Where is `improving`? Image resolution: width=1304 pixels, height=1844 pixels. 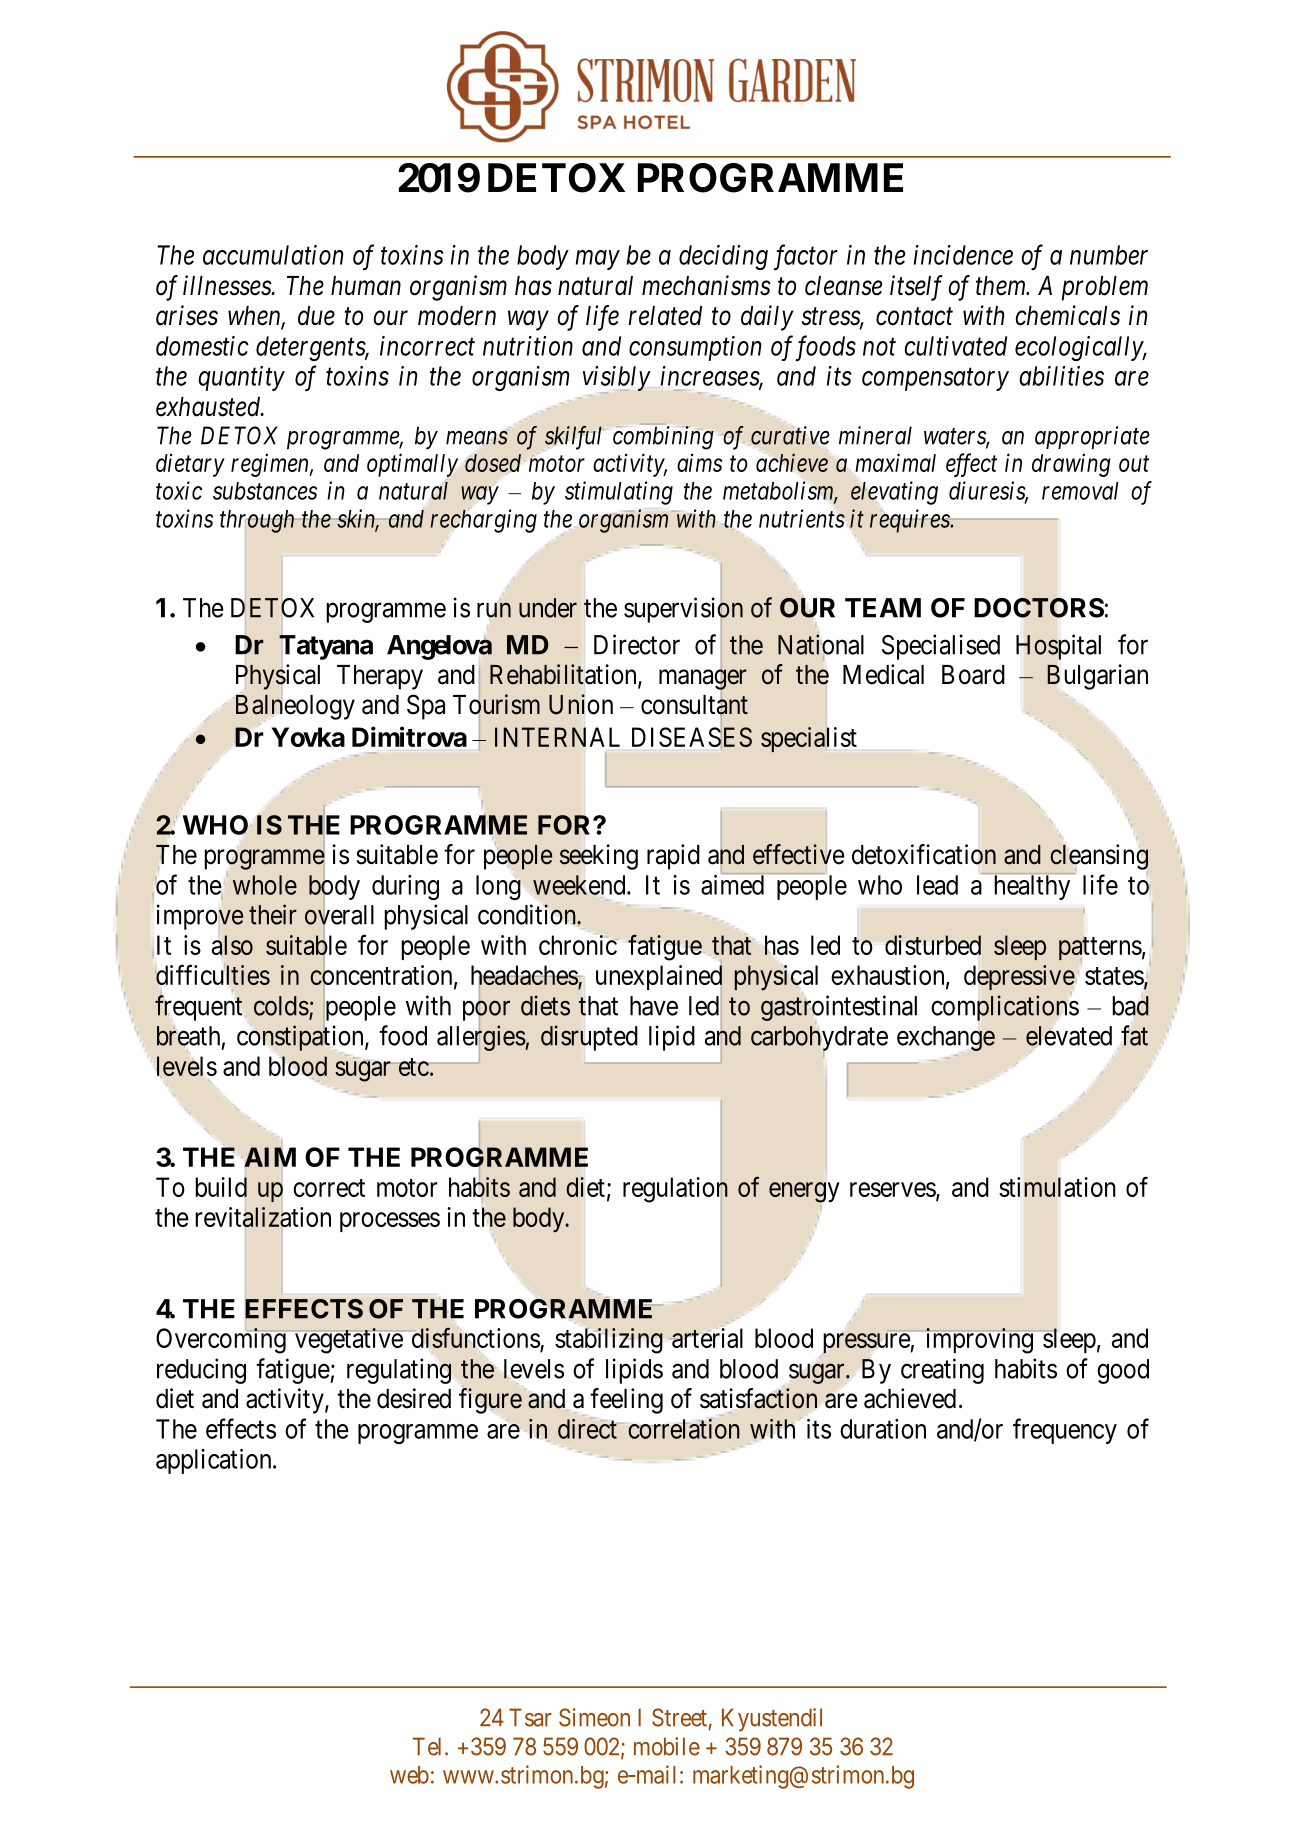
improving is located at coordinates (979, 1341).
